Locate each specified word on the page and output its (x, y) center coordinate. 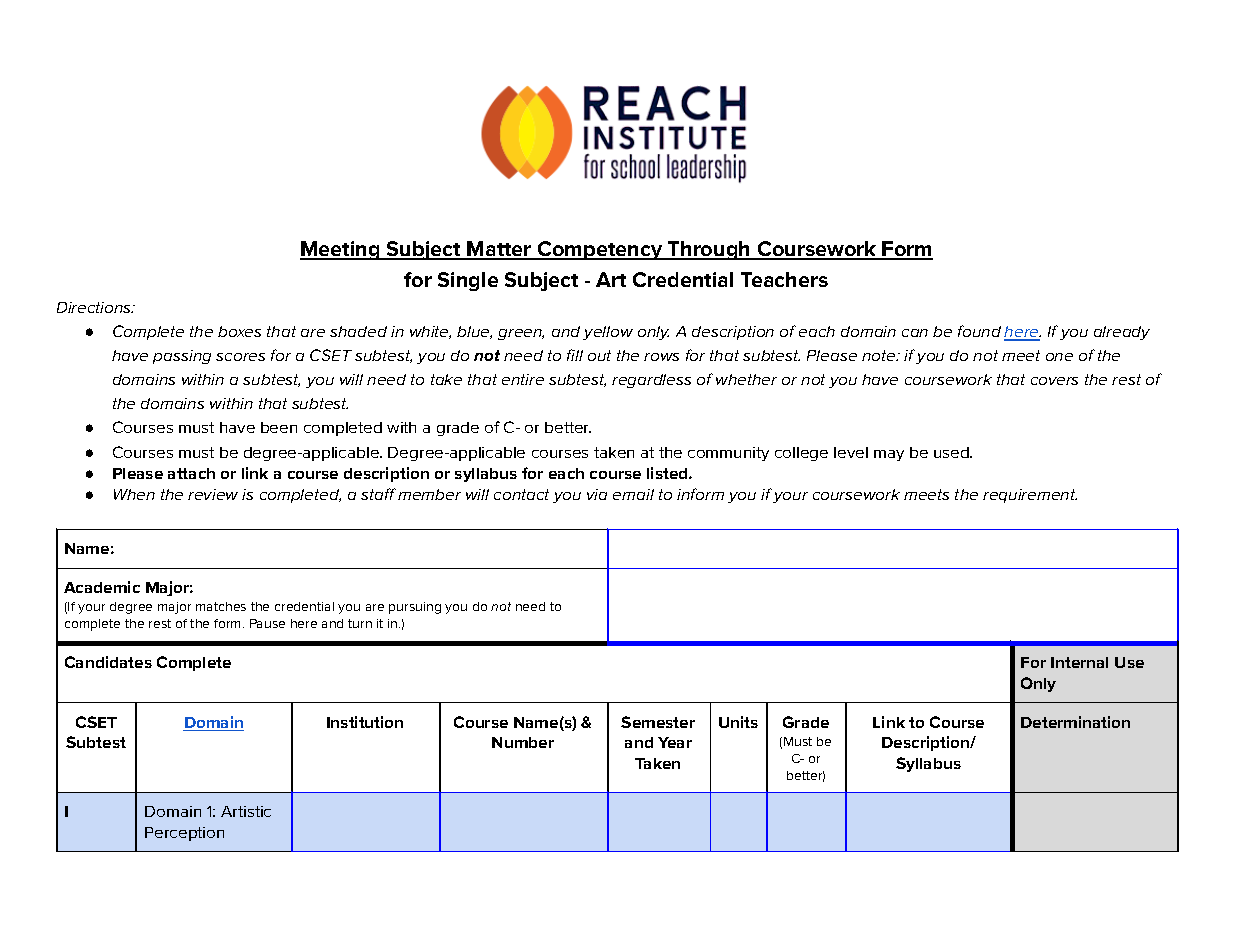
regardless (651, 381)
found (979, 331)
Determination (1075, 722)
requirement (1030, 496)
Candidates (108, 662)
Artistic (246, 811)
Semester (658, 722)
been (279, 427)
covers (1054, 381)
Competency (600, 250)
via (597, 494)
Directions (95, 307)
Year (675, 742)
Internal (1079, 662)
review (213, 494)
